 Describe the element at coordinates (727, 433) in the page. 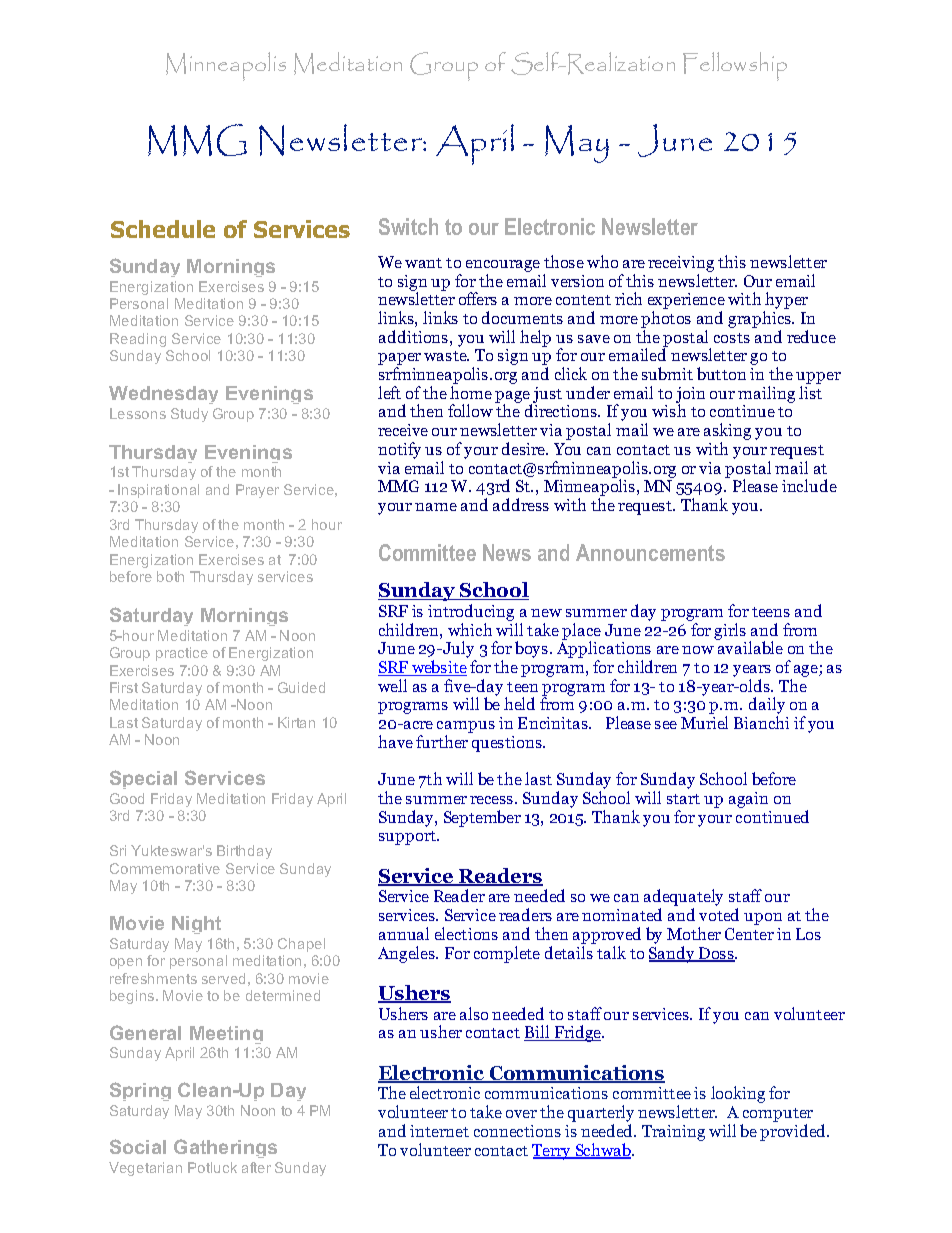

I see `asking` at that location.
